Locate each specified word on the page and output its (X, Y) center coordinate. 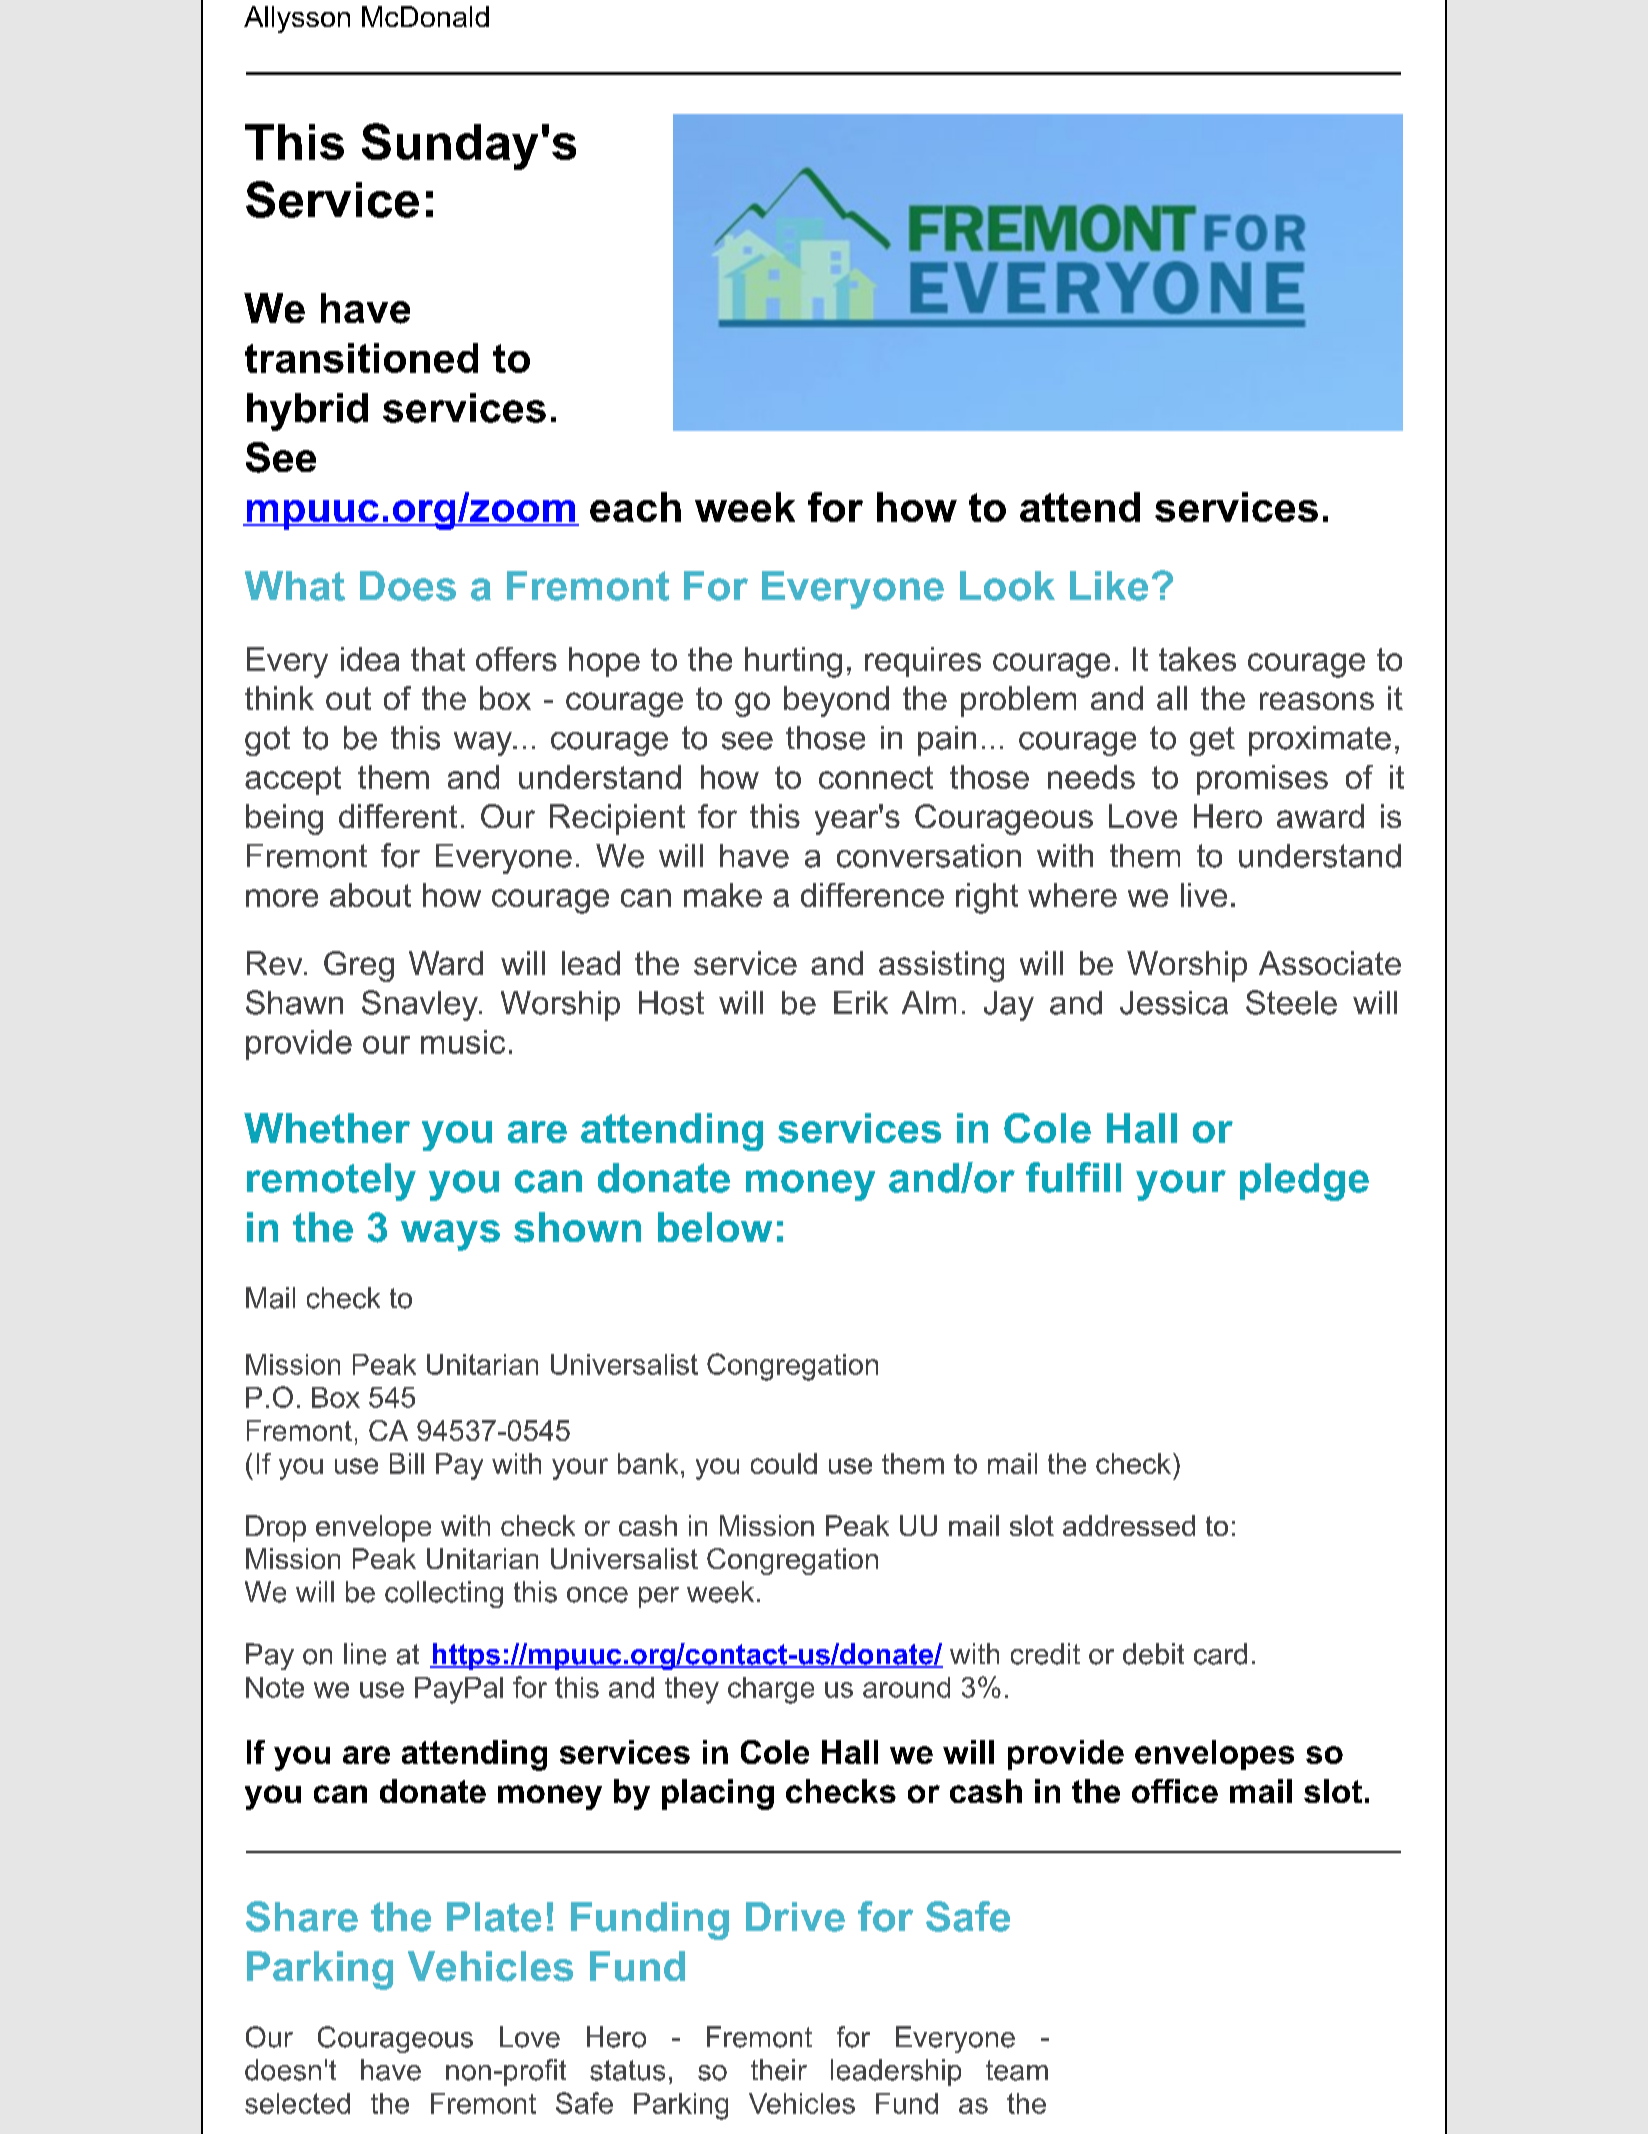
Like (1109, 586)
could (784, 1463)
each (635, 507)
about (370, 895)
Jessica (1174, 1003)
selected (297, 2103)
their (779, 2070)
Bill (407, 1463)
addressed (1129, 1525)
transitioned (361, 358)
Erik (861, 1002)
